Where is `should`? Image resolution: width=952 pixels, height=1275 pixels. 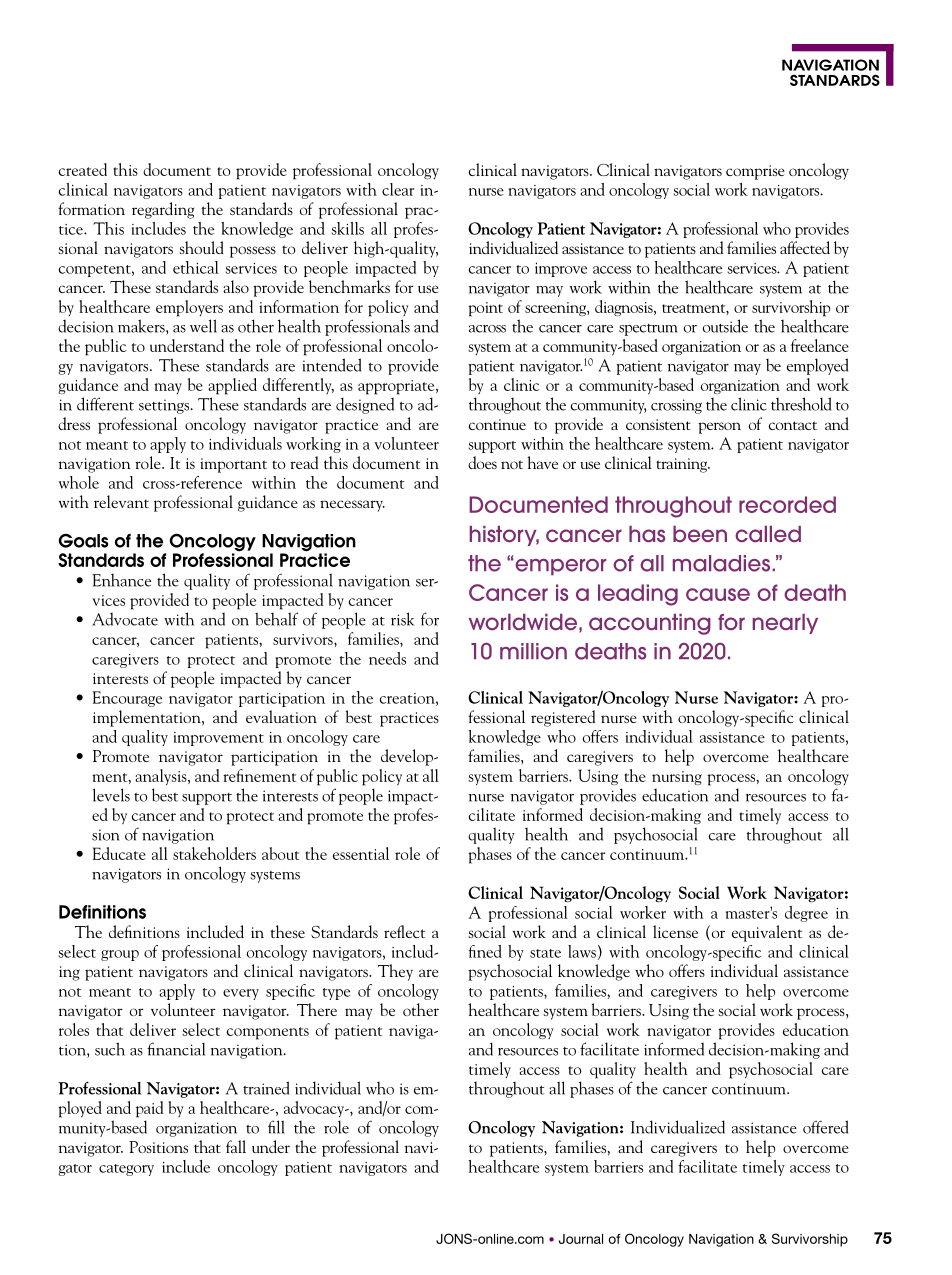 should is located at coordinates (201, 247).
